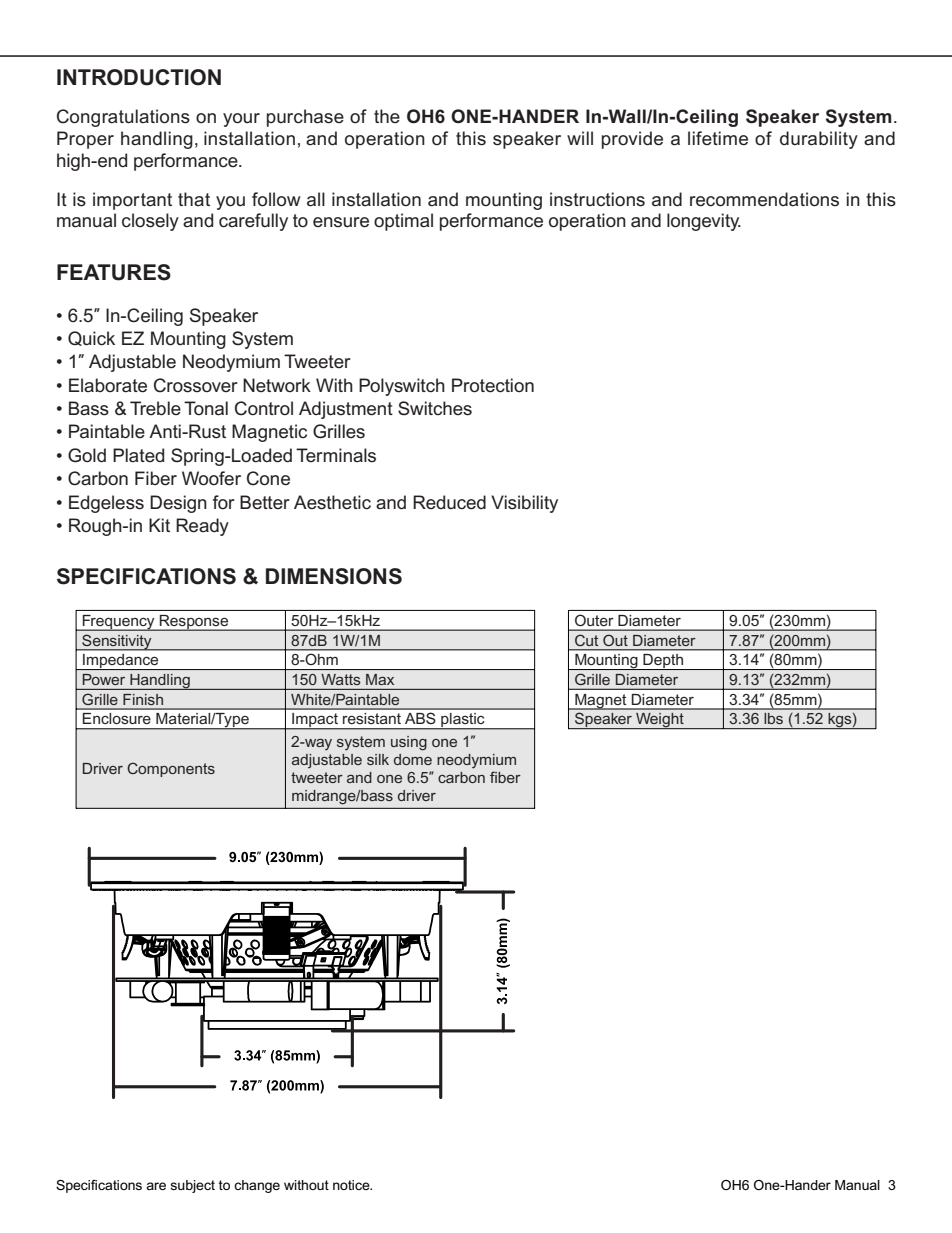  What do you see at coordinates (660, 721) in the document?
I see `Weight` at bounding box center [660, 721].
